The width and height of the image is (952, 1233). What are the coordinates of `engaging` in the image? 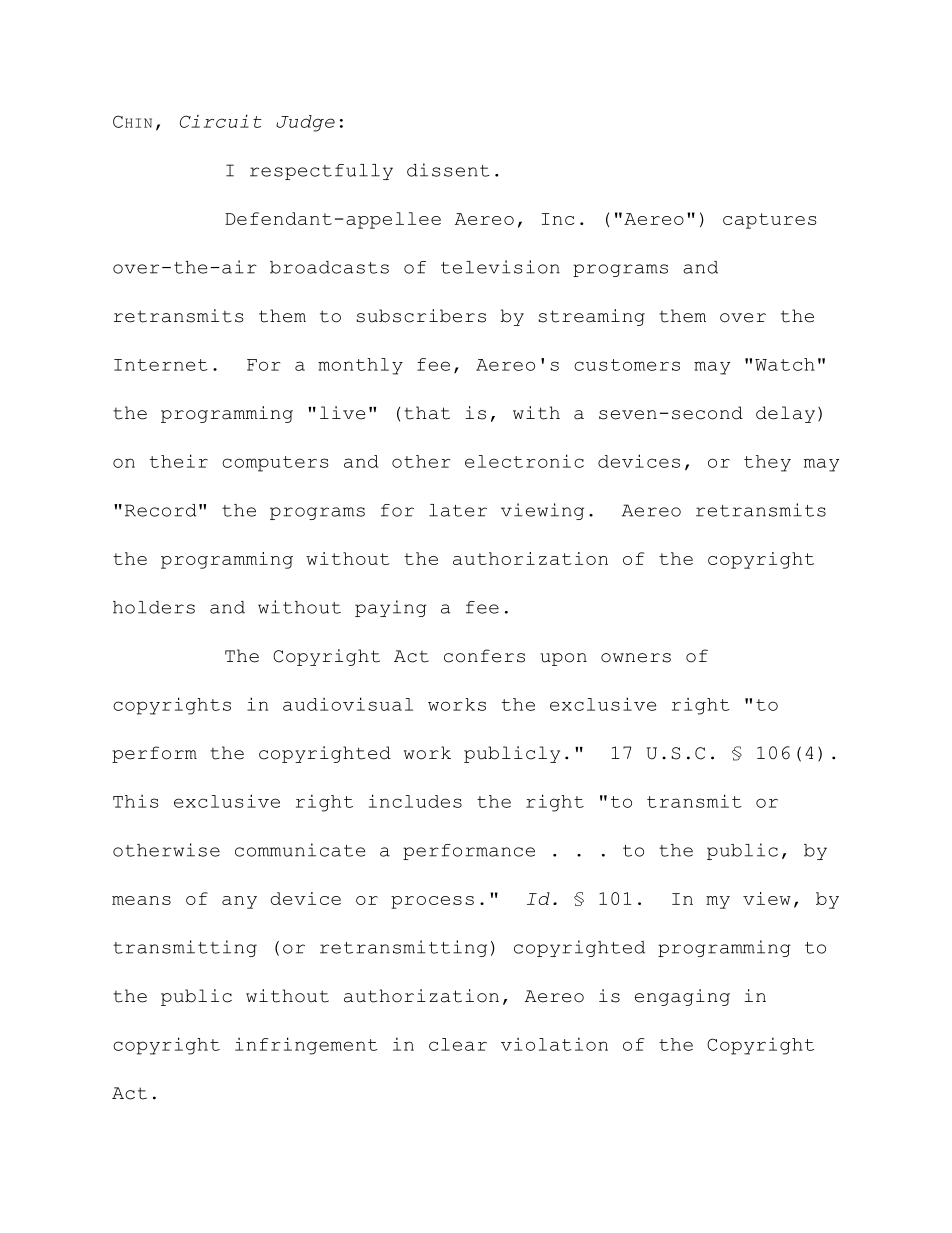 It's located at (682, 997).
